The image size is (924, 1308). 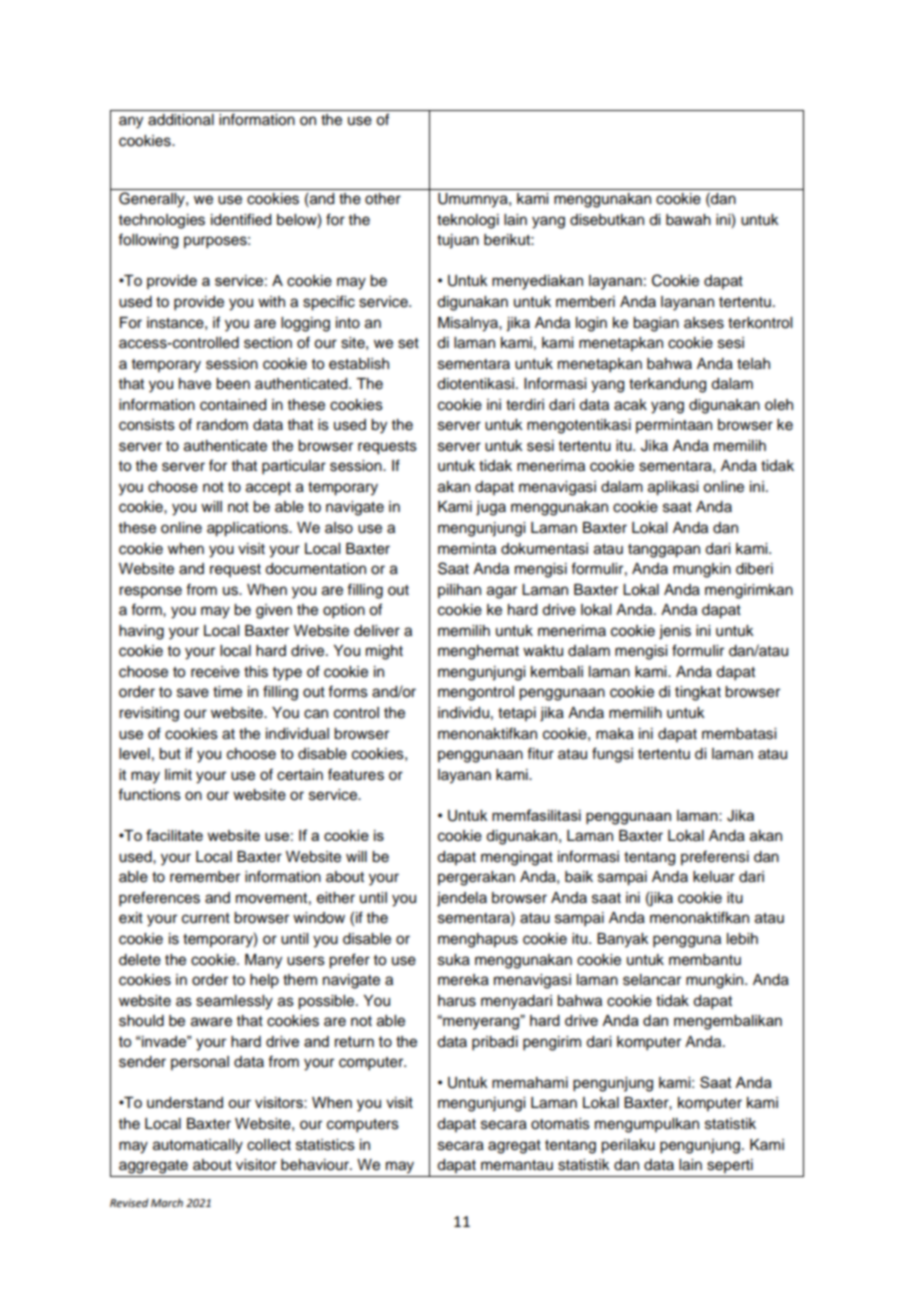 What do you see at coordinates (325, 1145) in the screenshot?
I see `statistics` at bounding box center [325, 1145].
